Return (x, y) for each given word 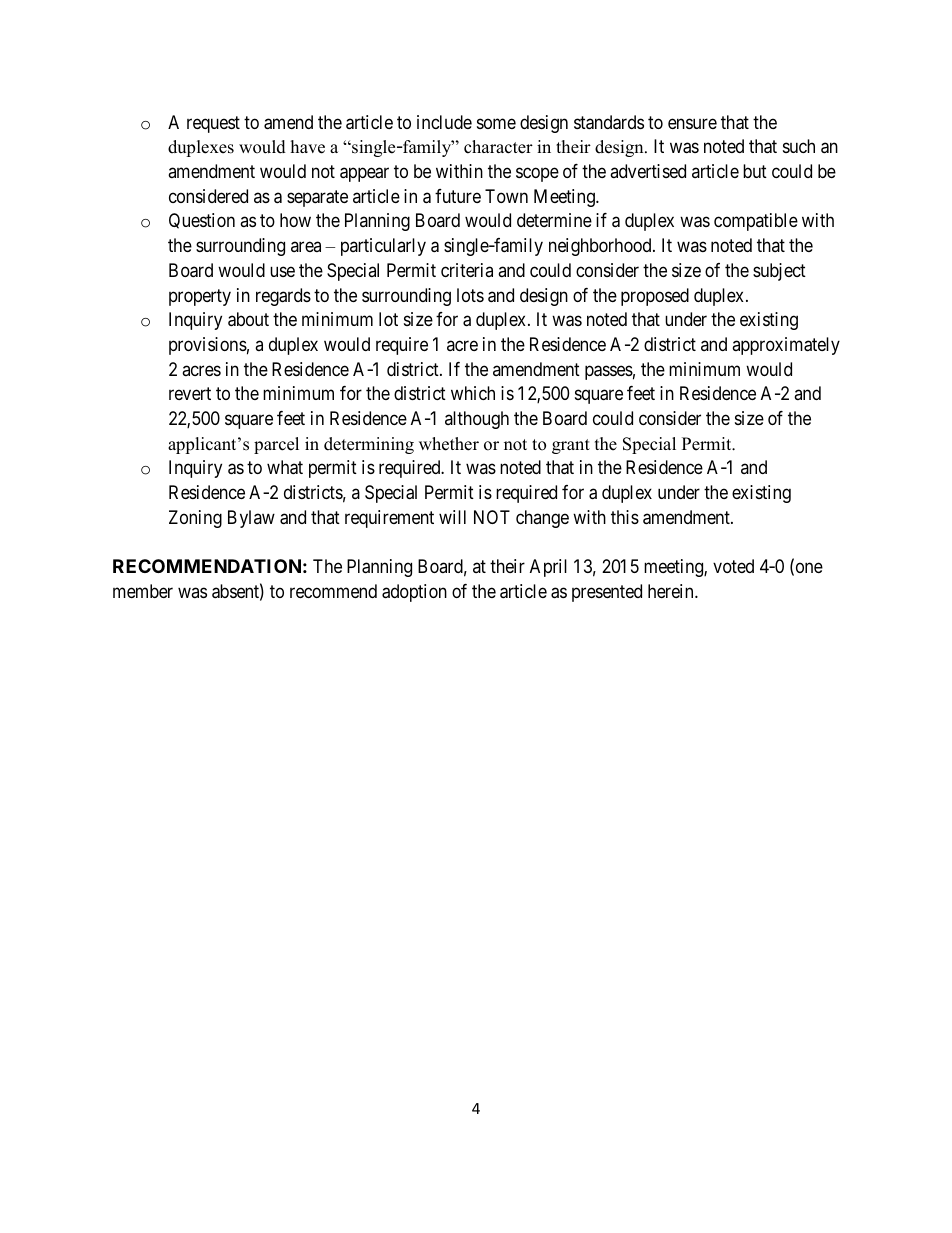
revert (190, 394)
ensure (692, 123)
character (498, 147)
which (473, 393)
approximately (786, 346)
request (213, 124)
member (143, 591)
